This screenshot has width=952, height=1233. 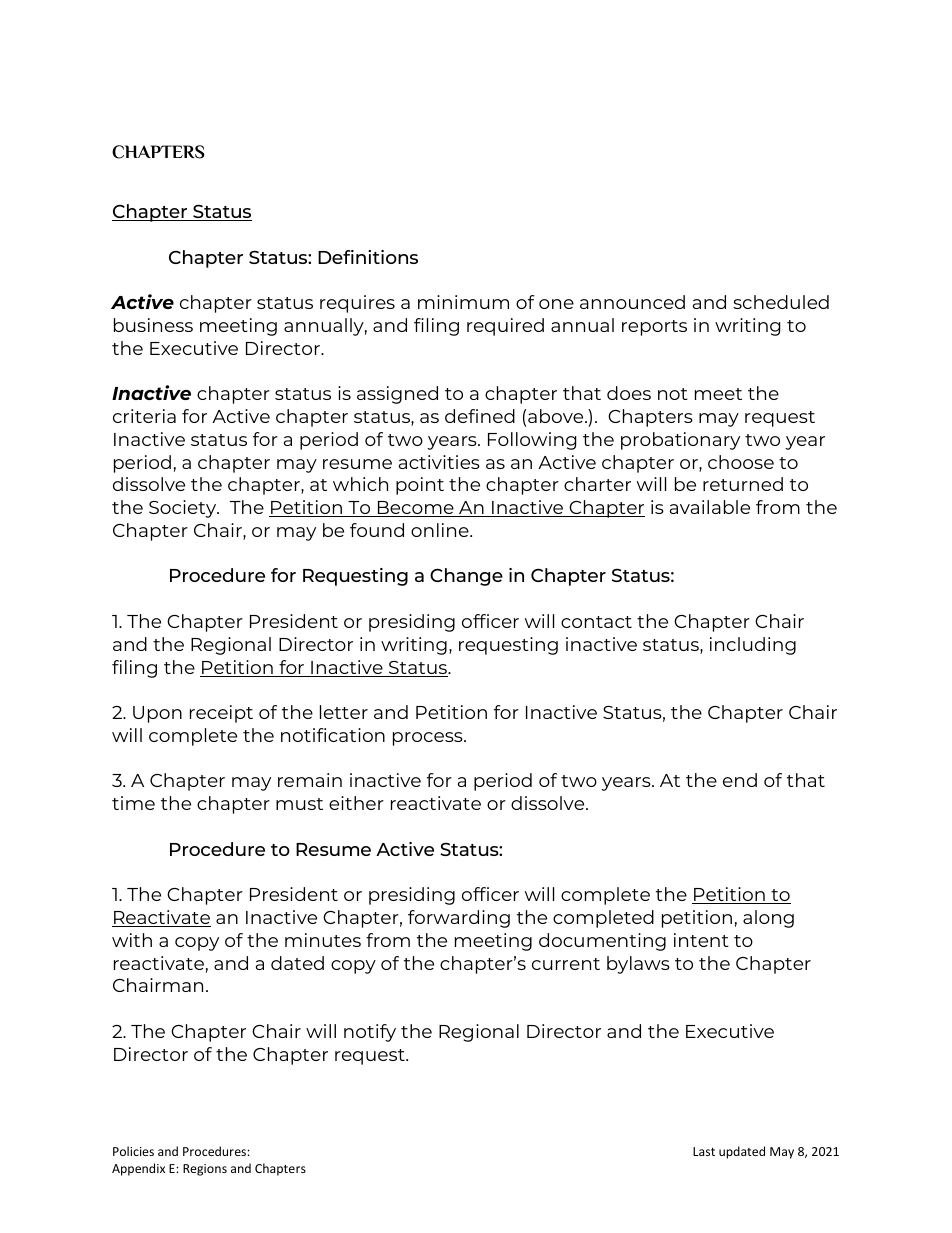 What do you see at coordinates (459, 919) in the screenshot?
I see `forwarding` at bounding box center [459, 919].
